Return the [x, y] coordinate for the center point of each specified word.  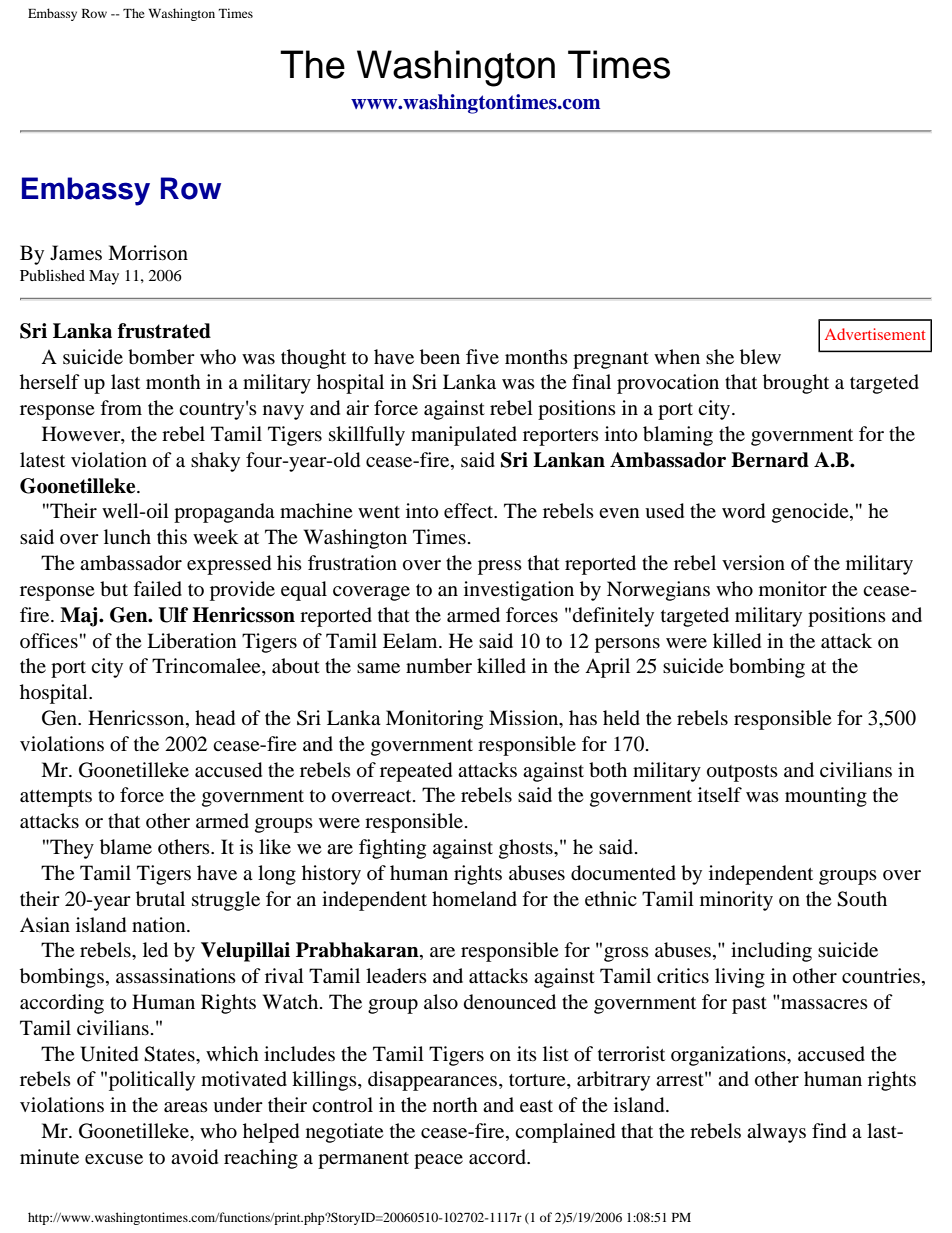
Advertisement [875, 334]
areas [186, 1107]
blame [126, 847]
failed [157, 589]
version [753, 562]
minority [736, 901]
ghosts [527, 849]
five [482, 356]
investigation [519, 591]
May [104, 277]
